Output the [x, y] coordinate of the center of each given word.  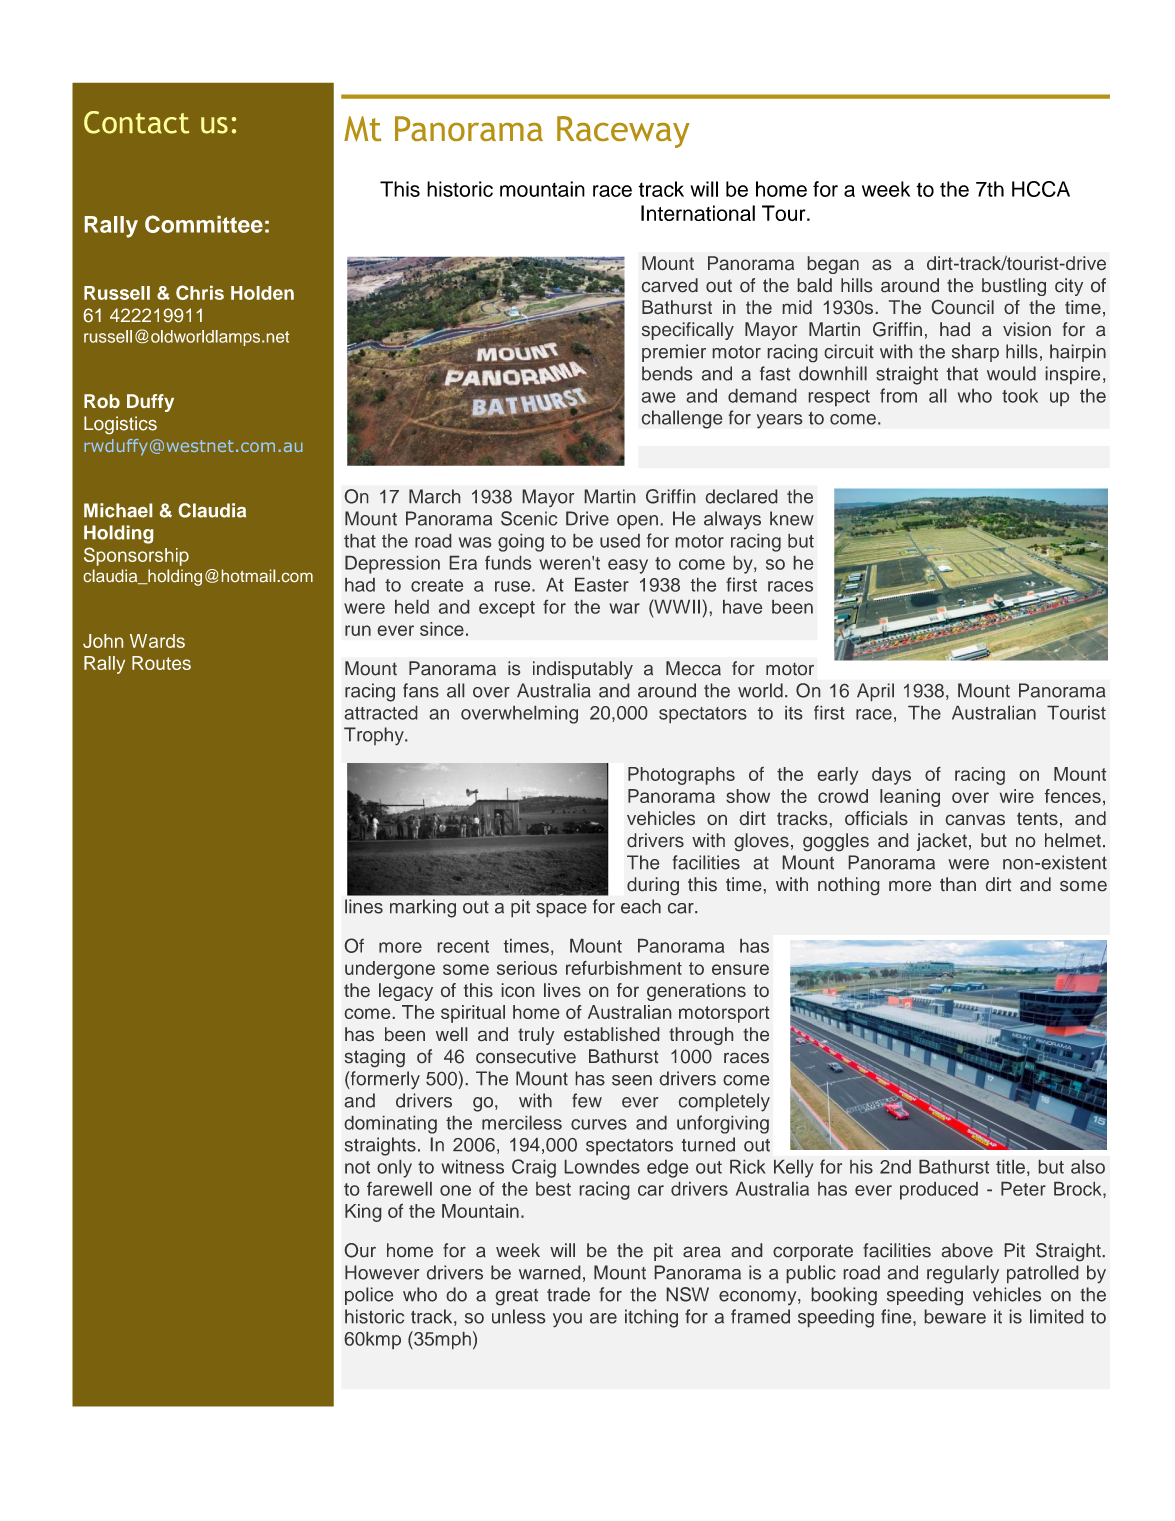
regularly [963, 1274]
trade [568, 1294]
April [875, 692]
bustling [1014, 287]
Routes [161, 663]
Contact [136, 122]
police [369, 1296]
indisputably [583, 670]
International [698, 213]
